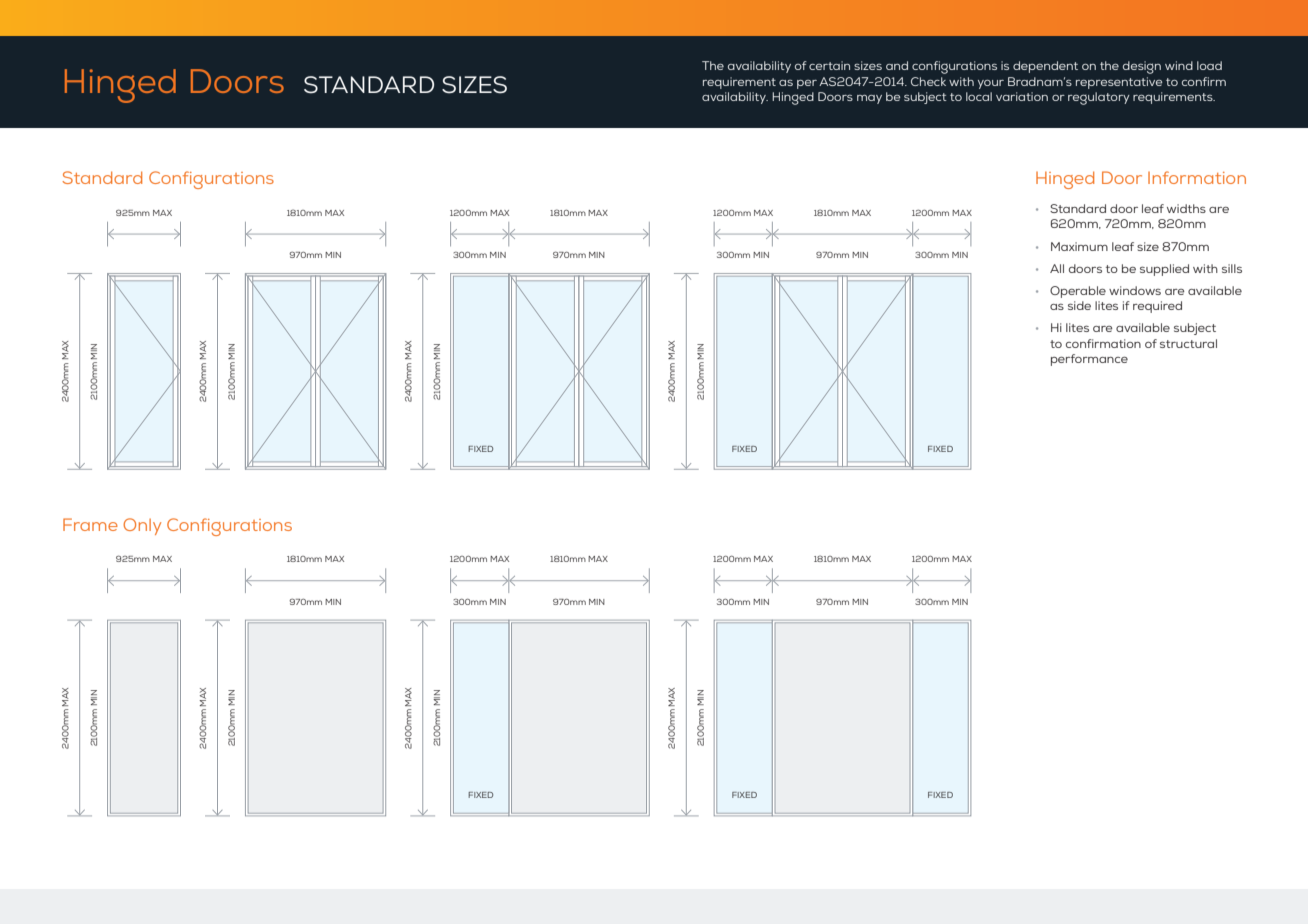 The width and height of the screenshot is (1308, 924). Describe the element at coordinates (829, 65) in the screenshot. I see `certain` at that location.
